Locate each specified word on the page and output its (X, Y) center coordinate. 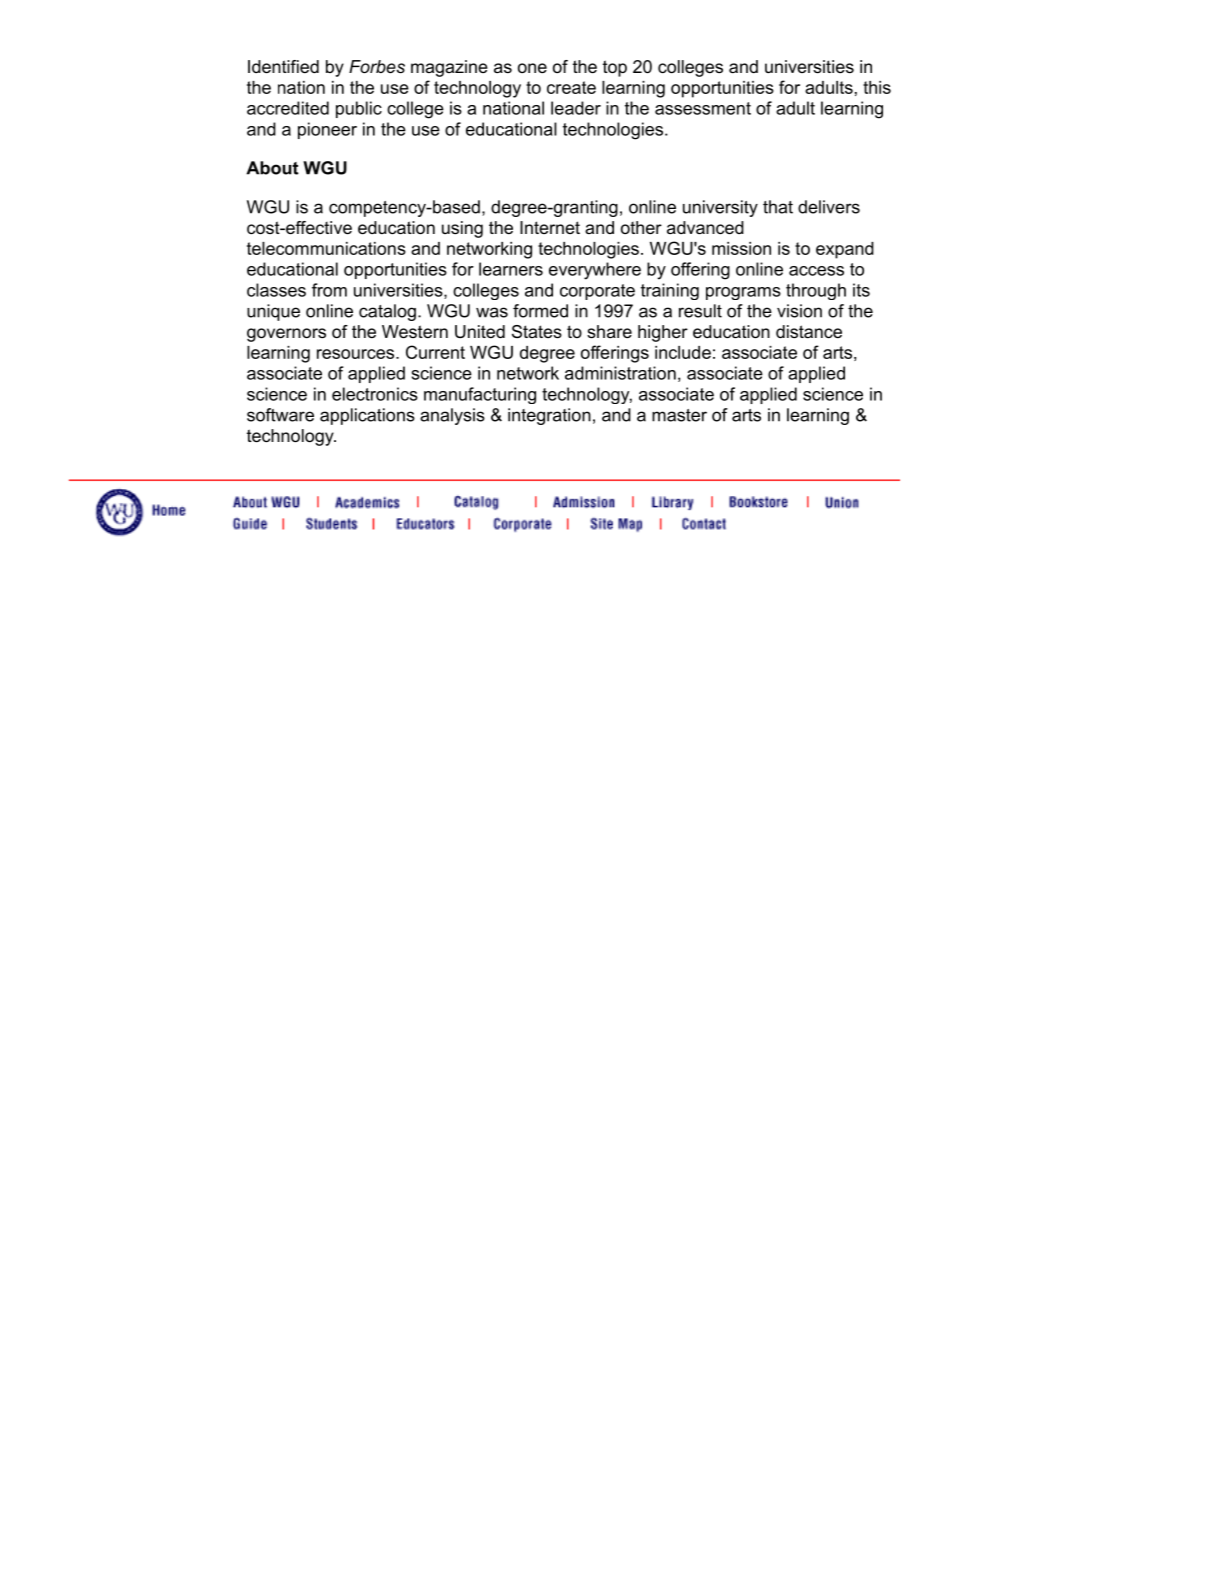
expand (845, 250)
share (609, 332)
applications (367, 416)
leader (576, 108)
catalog (387, 312)
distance (809, 332)
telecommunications (326, 248)
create (571, 87)
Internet (550, 227)
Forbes (377, 67)
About (272, 168)
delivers (829, 207)
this (877, 87)
